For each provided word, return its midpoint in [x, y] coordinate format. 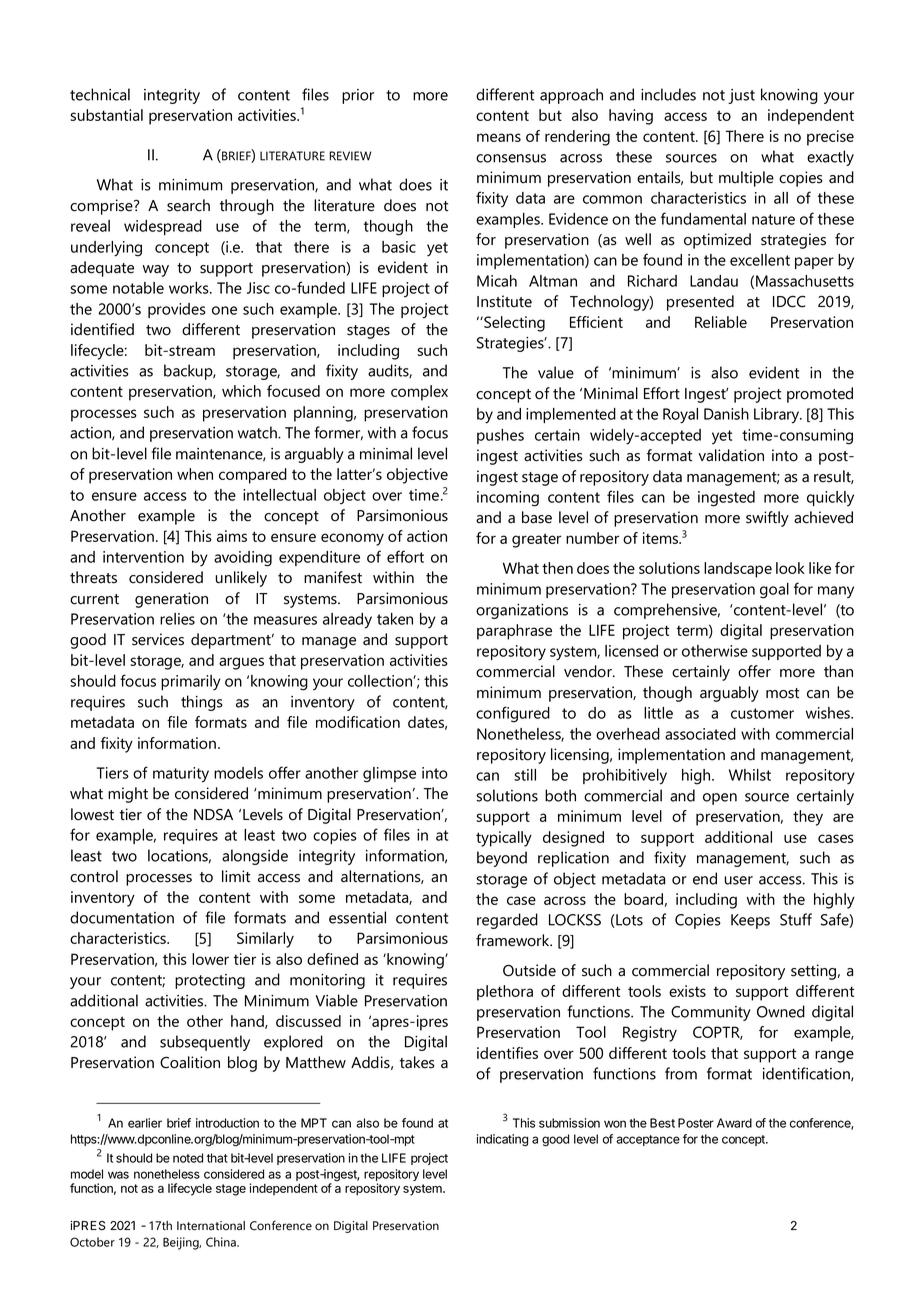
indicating [502, 1140]
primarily [191, 683]
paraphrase [514, 632]
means [499, 137]
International [211, 1226]
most [782, 693]
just [741, 96]
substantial [106, 115]
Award [734, 1123]
